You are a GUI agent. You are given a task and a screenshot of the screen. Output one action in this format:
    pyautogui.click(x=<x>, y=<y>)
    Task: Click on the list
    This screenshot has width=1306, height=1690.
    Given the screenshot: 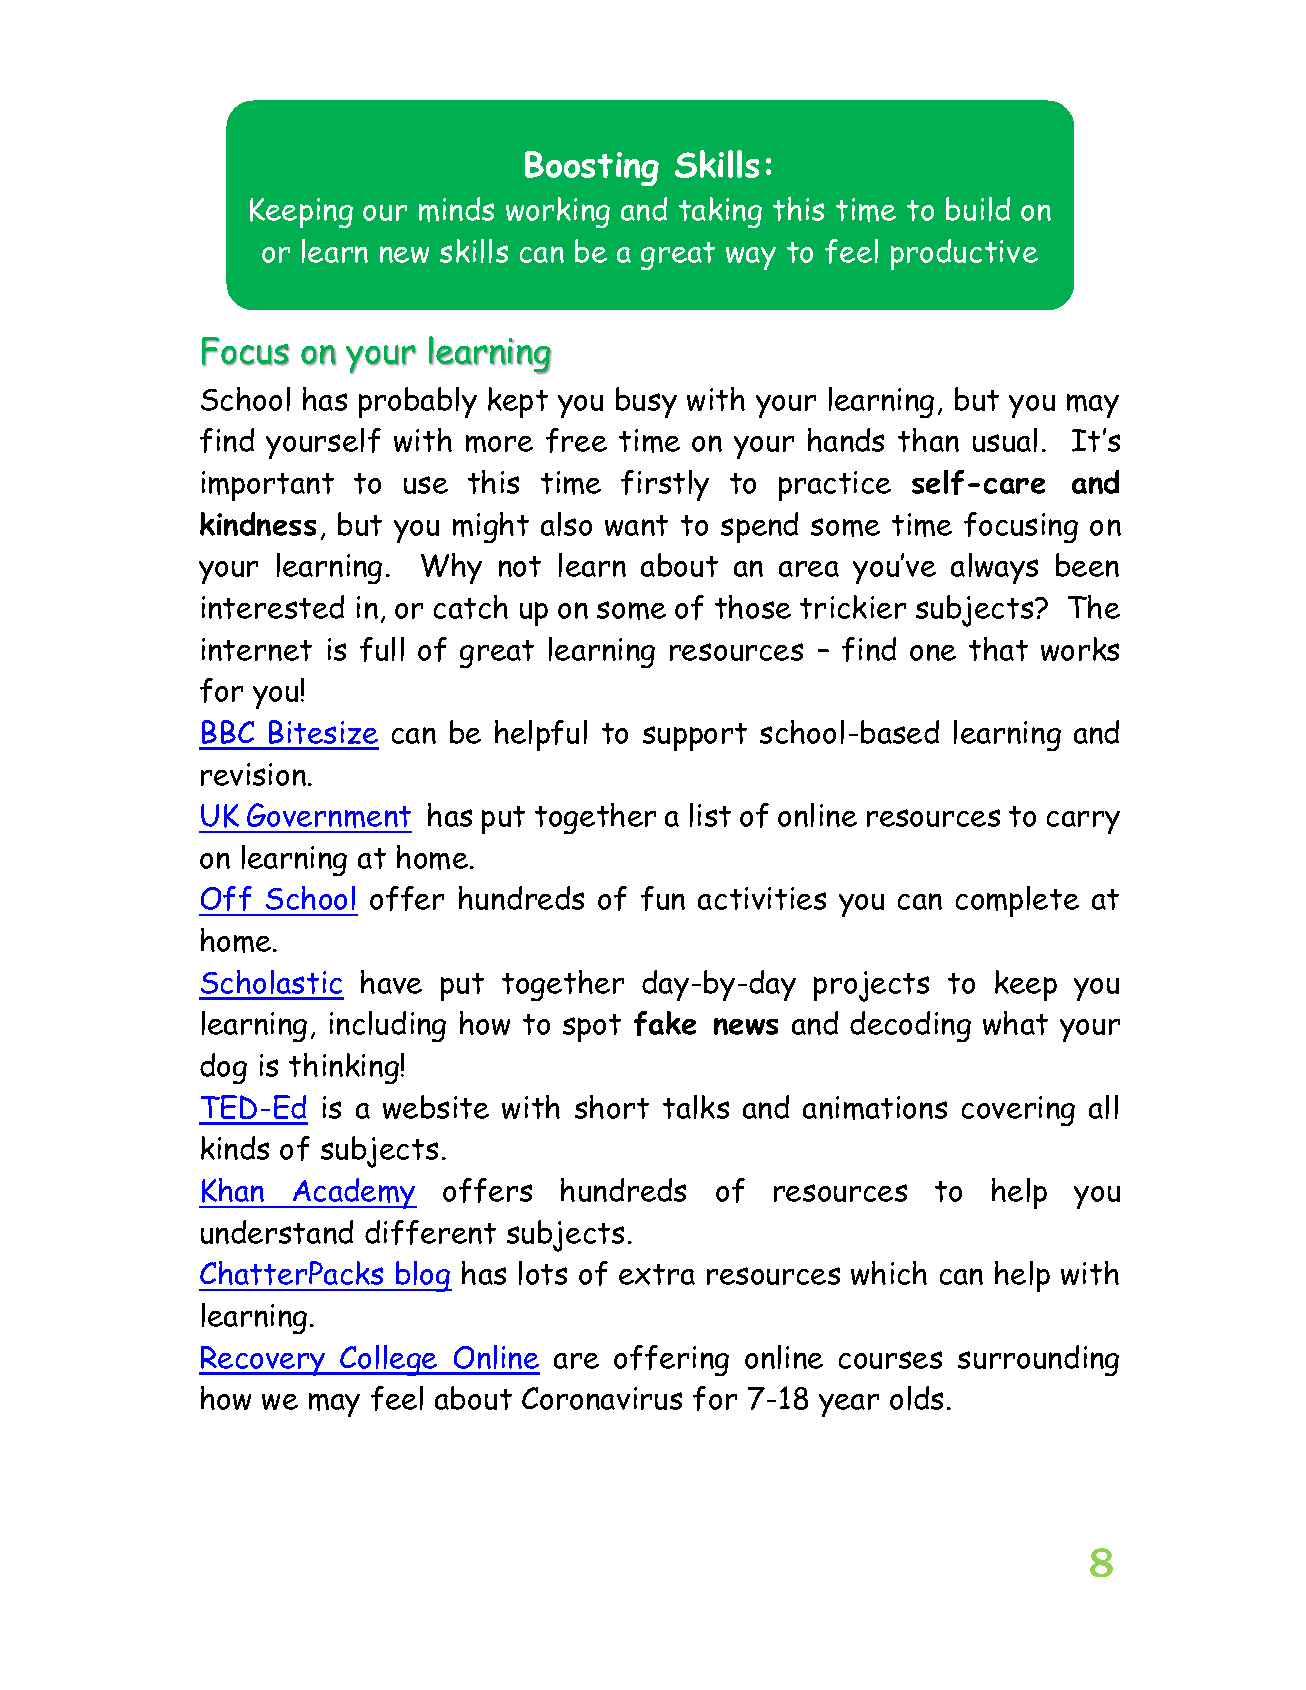 What is the action you would take?
    pyautogui.click(x=710, y=815)
